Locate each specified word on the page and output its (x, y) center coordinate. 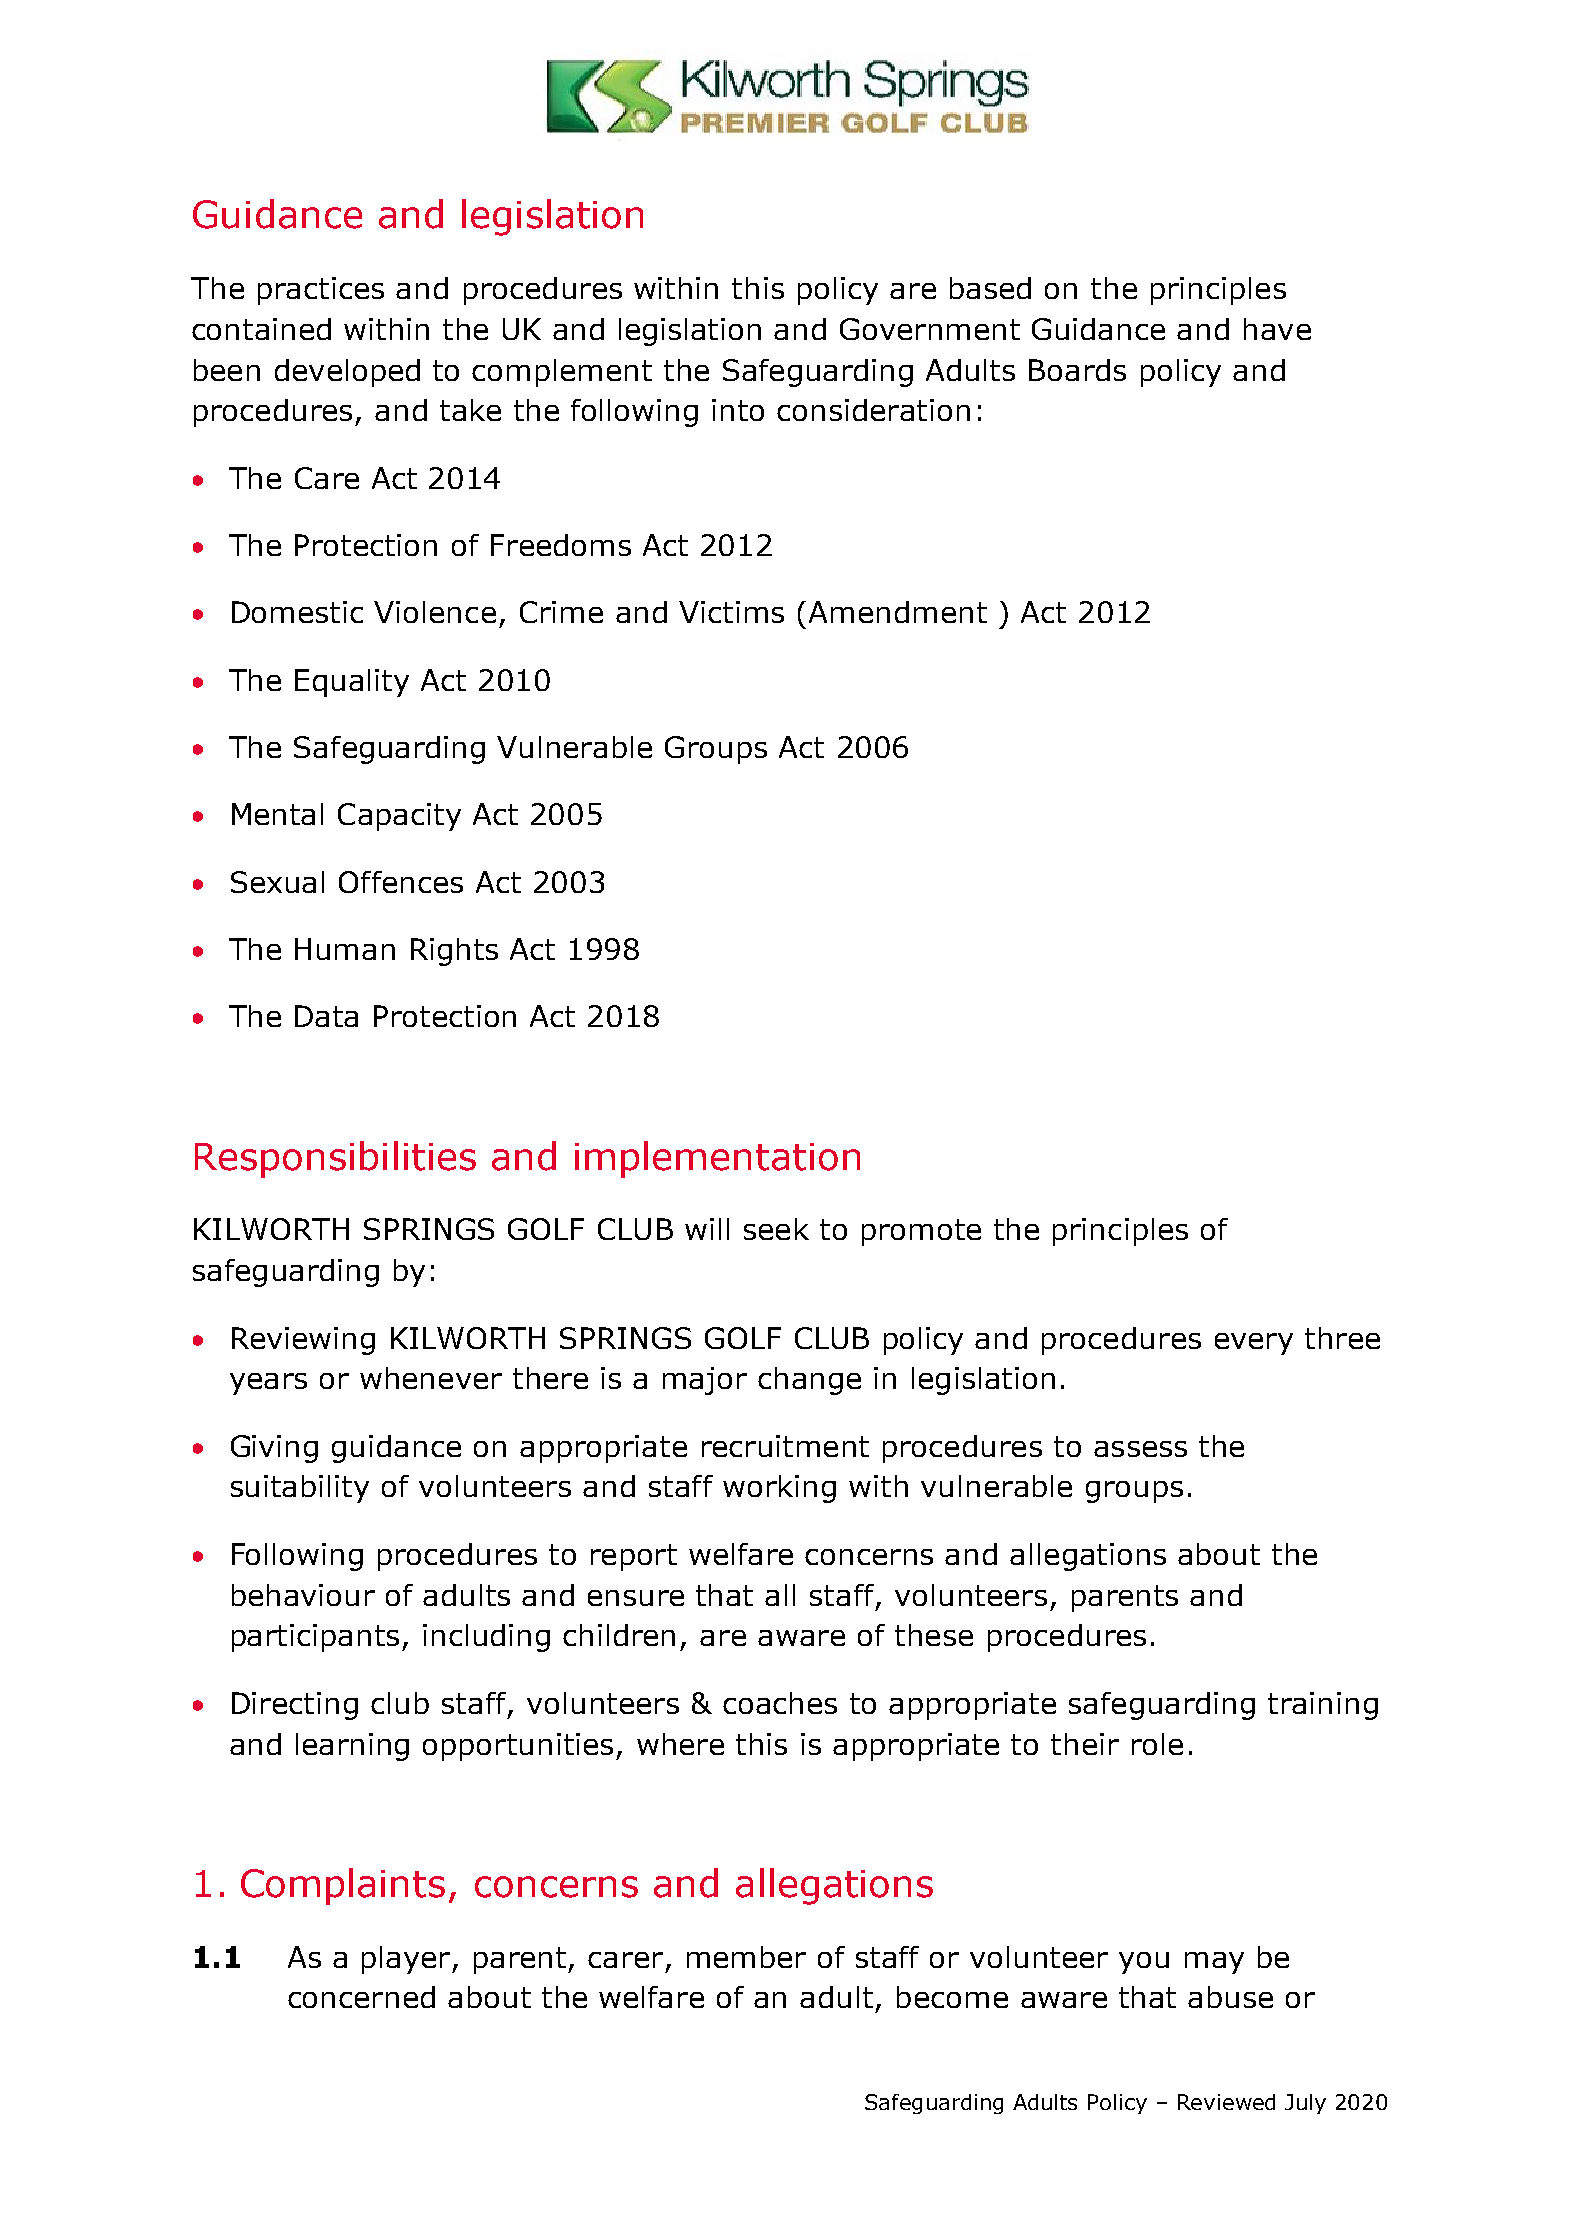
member (746, 1957)
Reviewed (1226, 2102)
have (1277, 329)
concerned (361, 1997)
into (738, 410)
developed (347, 373)
